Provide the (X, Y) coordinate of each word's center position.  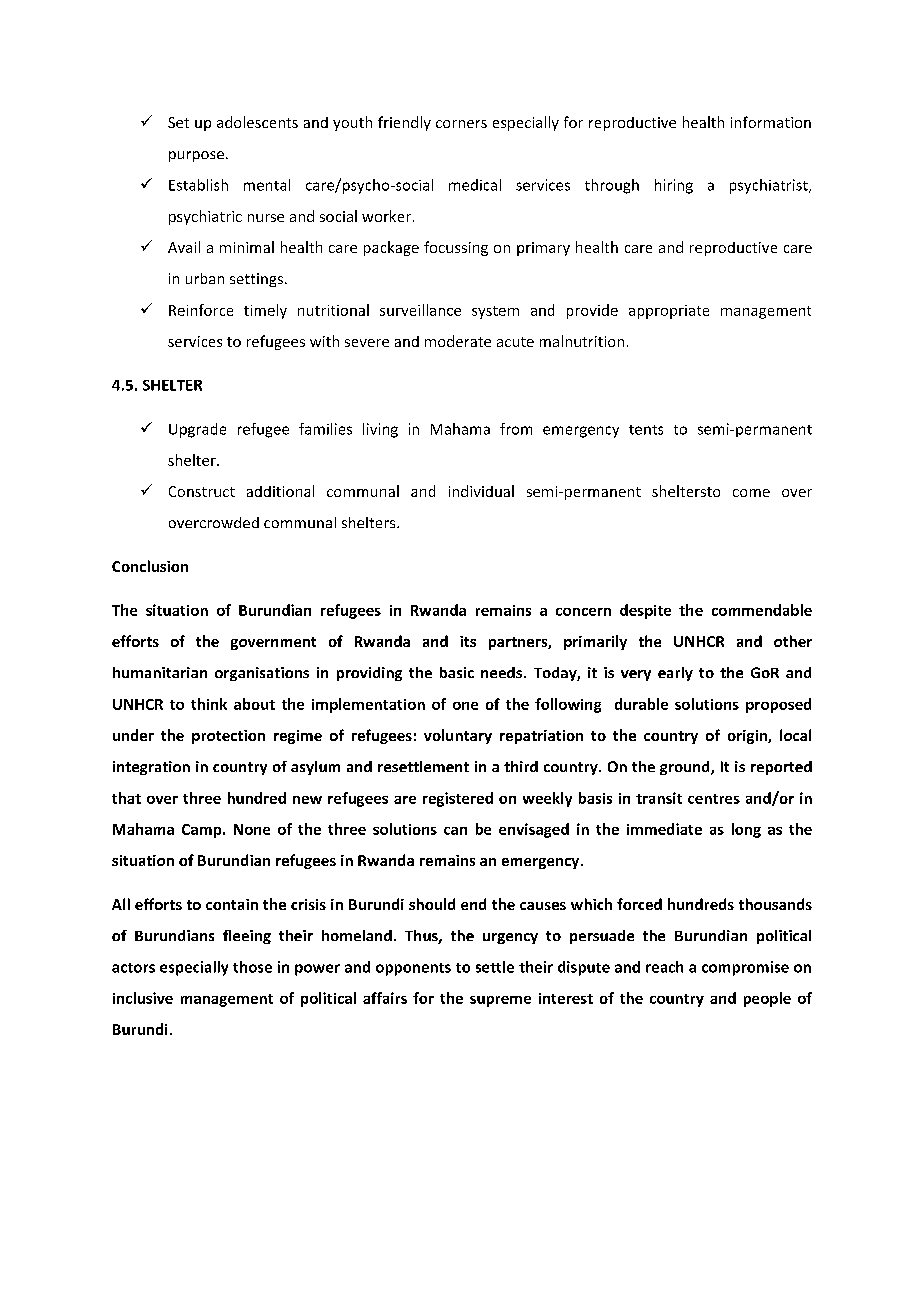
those (252, 967)
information (771, 122)
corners (461, 124)
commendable (762, 610)
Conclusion (150, 566)
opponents (413, 969)
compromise (745, 968)
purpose (196, 156)
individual (481, 491)
